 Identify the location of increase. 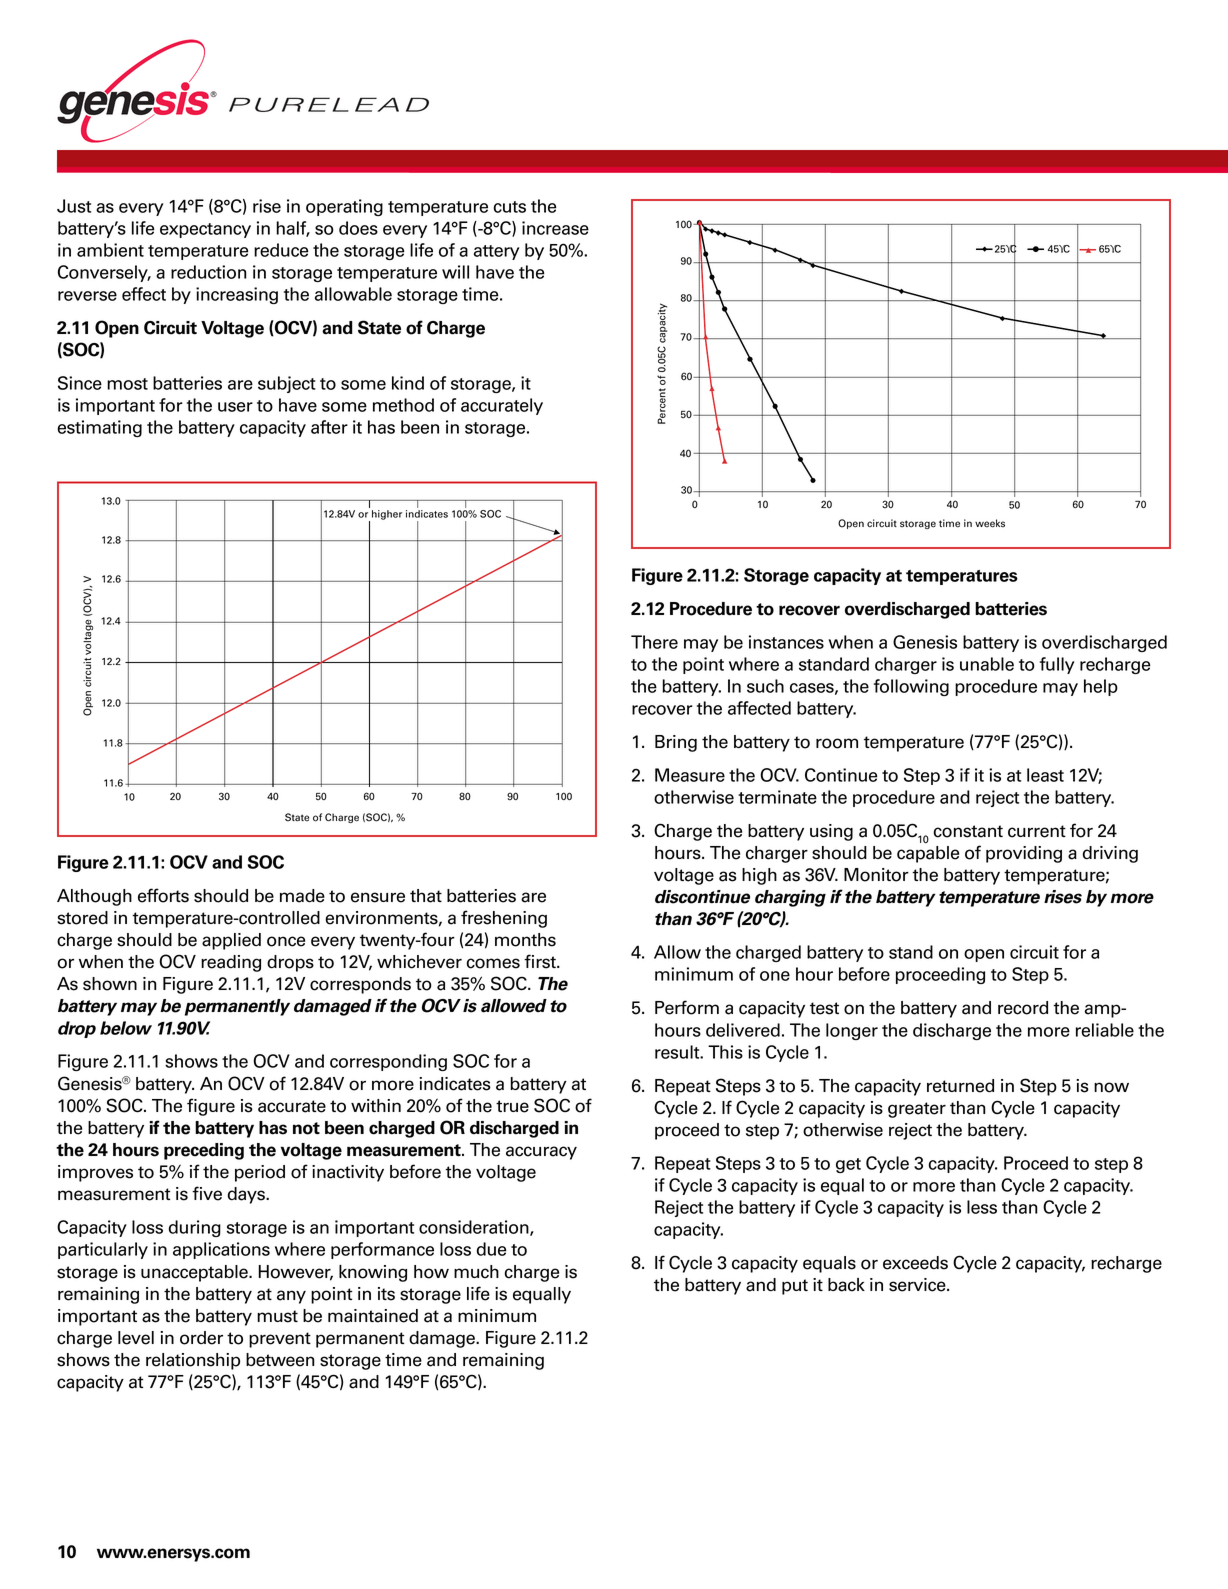
(555, 228).
